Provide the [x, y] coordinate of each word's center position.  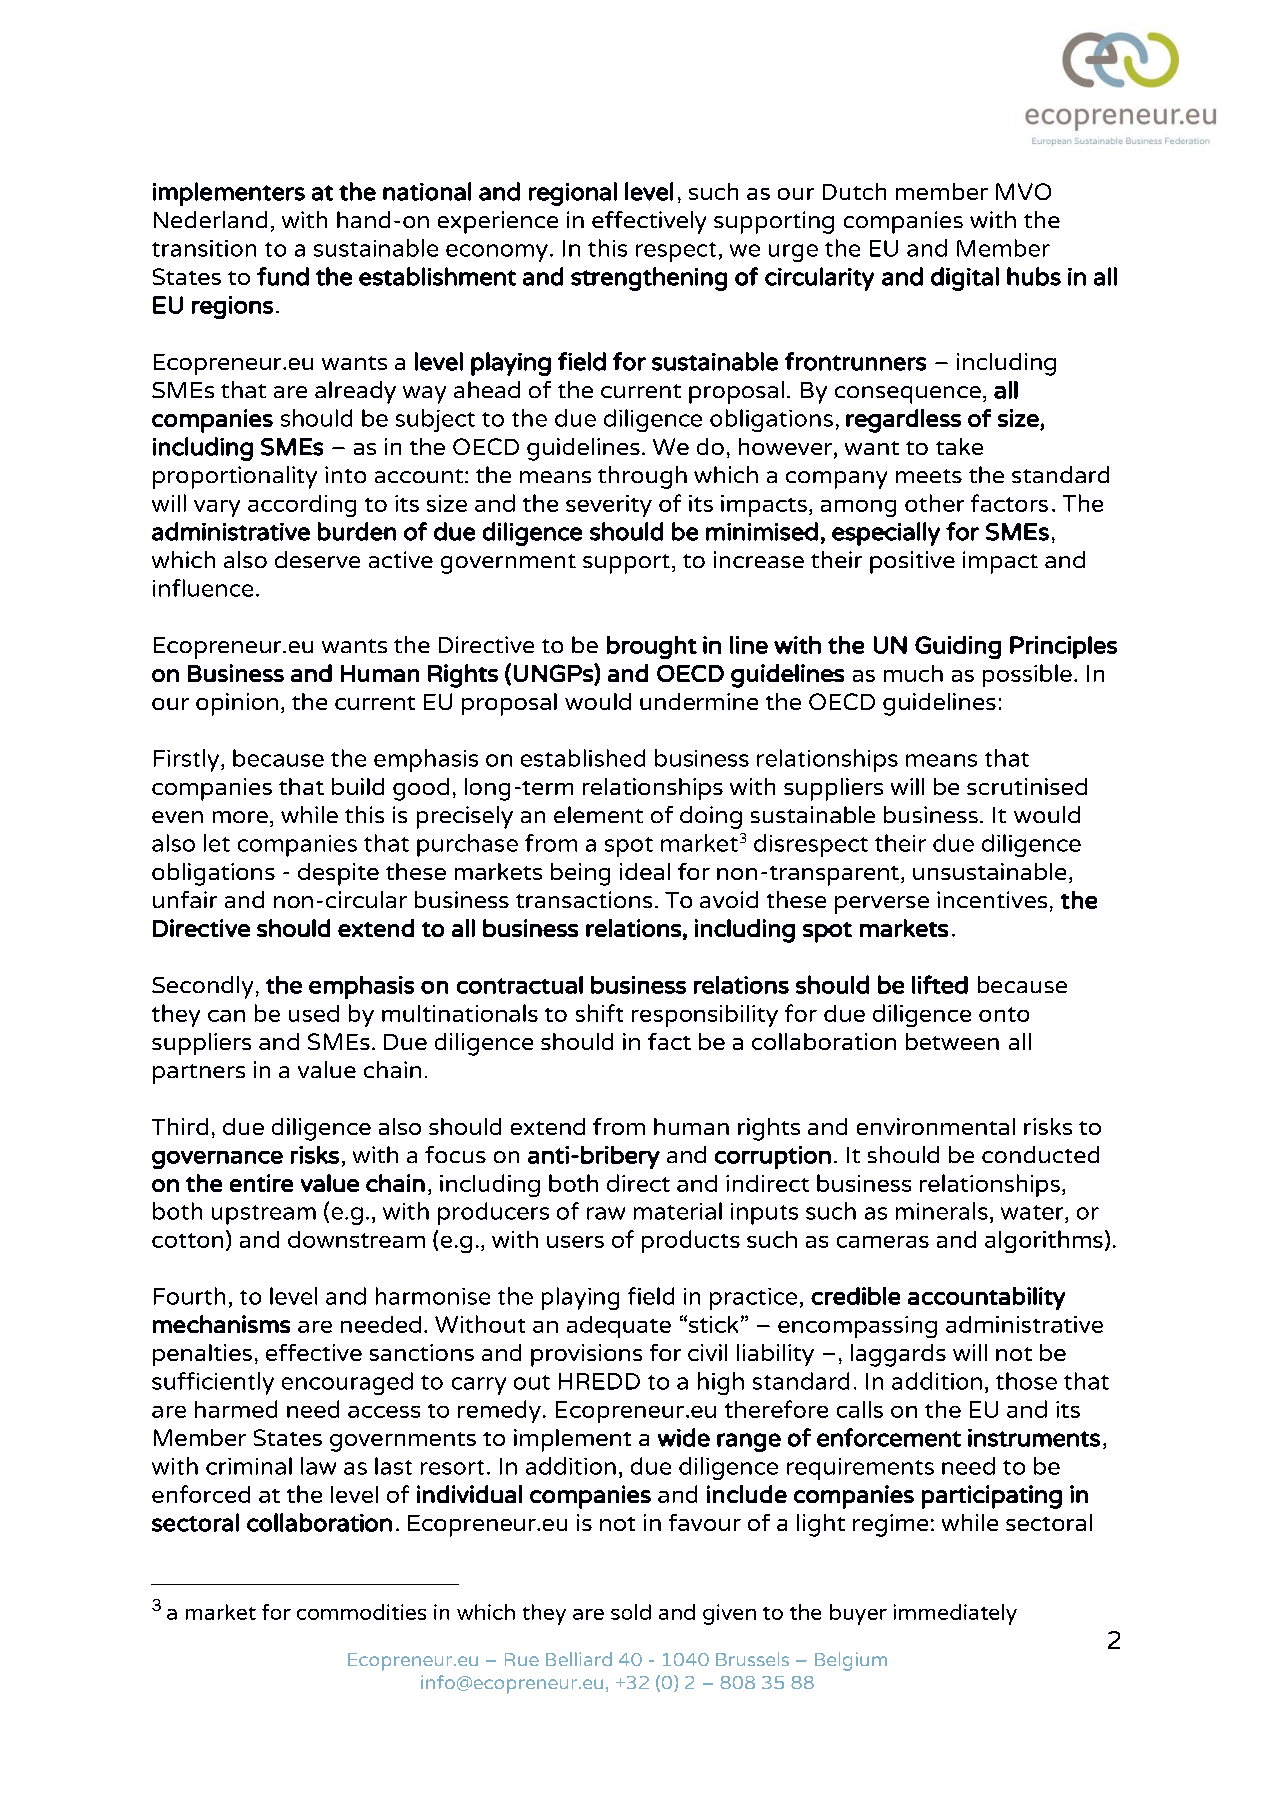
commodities [361, 1612]
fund [283, 276]
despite [338, 874]
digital [965, 279]
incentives [992, 899]
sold [631, 1612]
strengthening [649, 279]
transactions [584, 899]
